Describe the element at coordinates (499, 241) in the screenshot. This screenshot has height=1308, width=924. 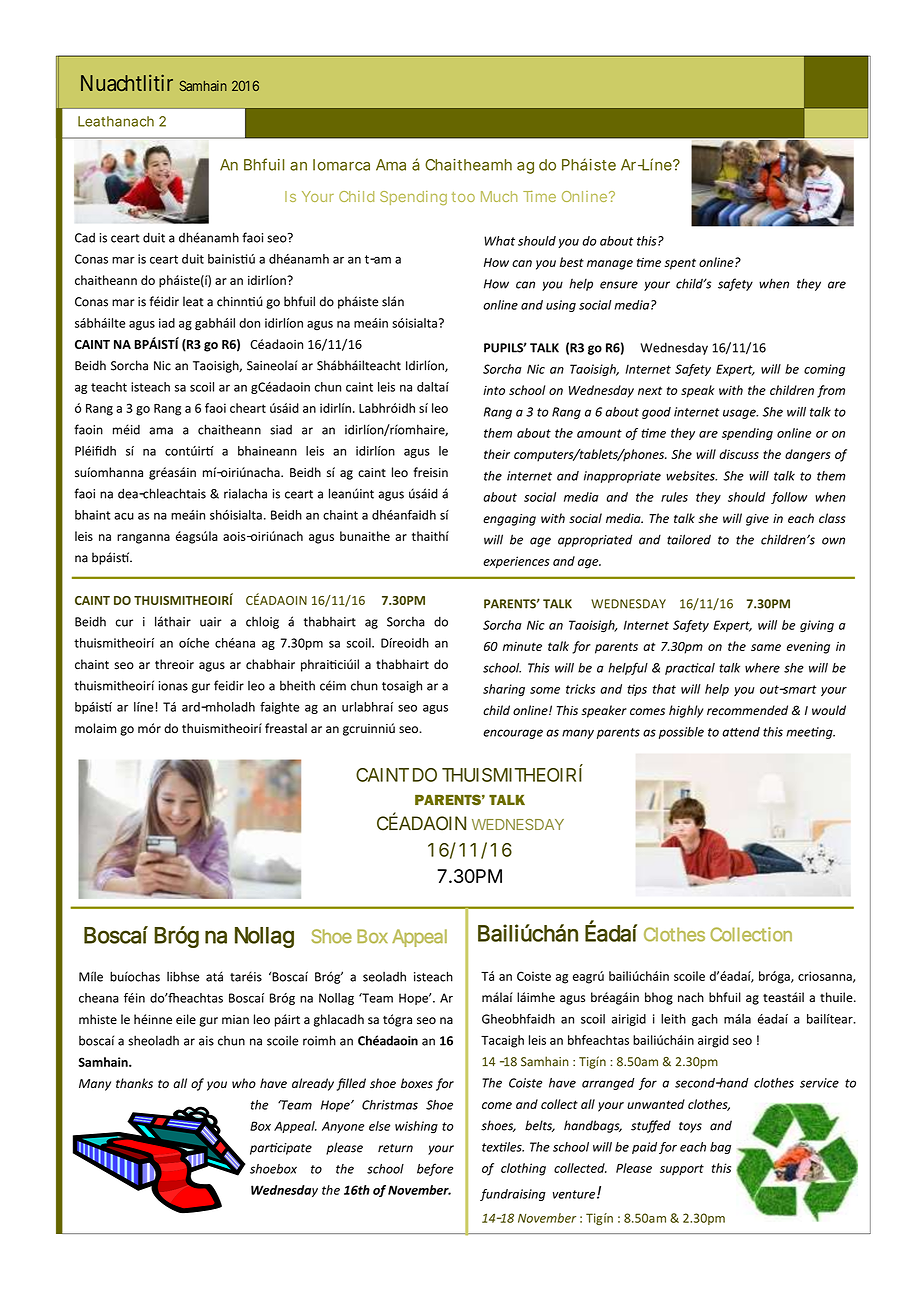
I see `What` at that location.
